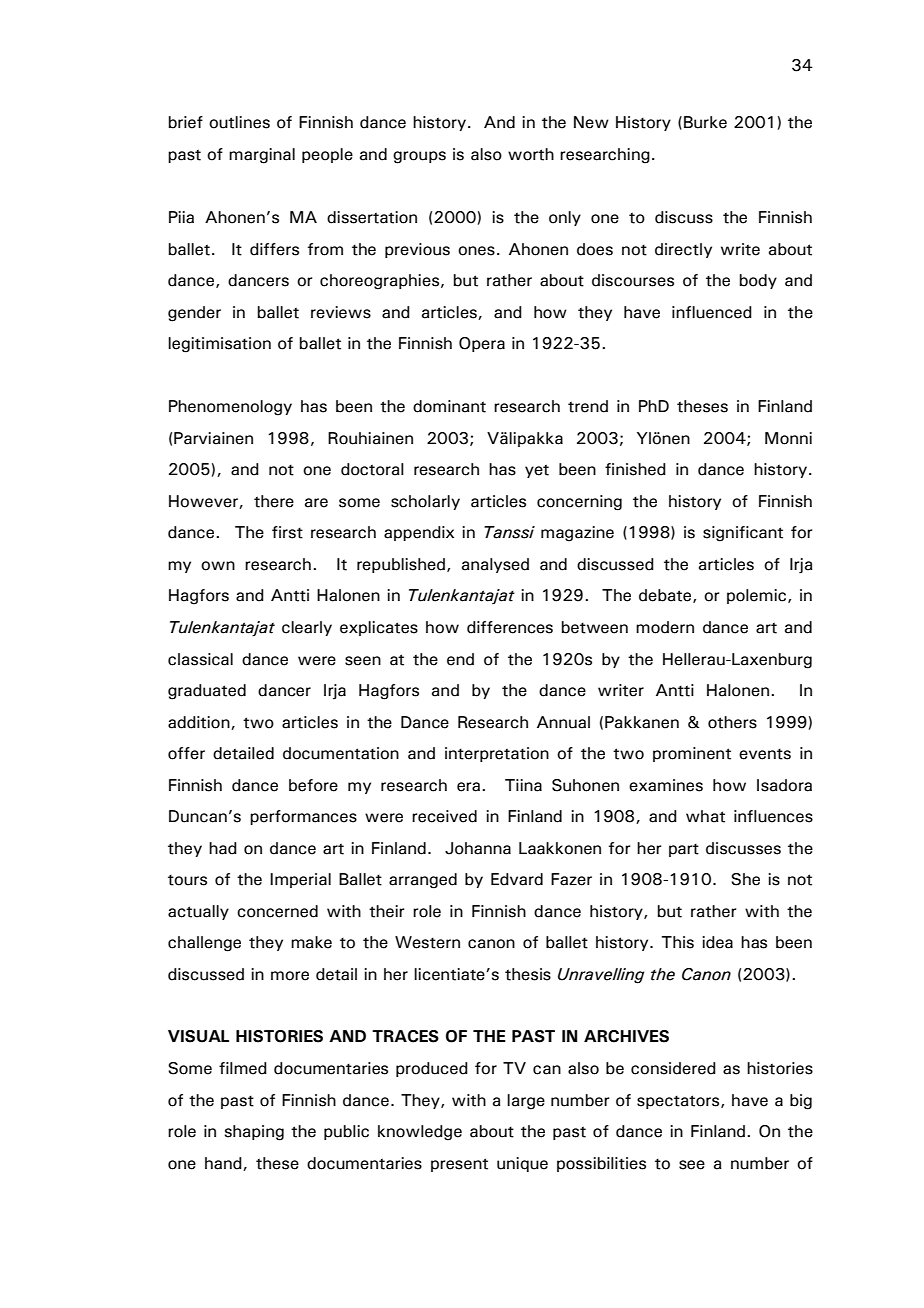 This screenshot has width=924, height=1308. Describe the element at coordinates (522, 1164) in the screenshot. I see `unique` at that location.
